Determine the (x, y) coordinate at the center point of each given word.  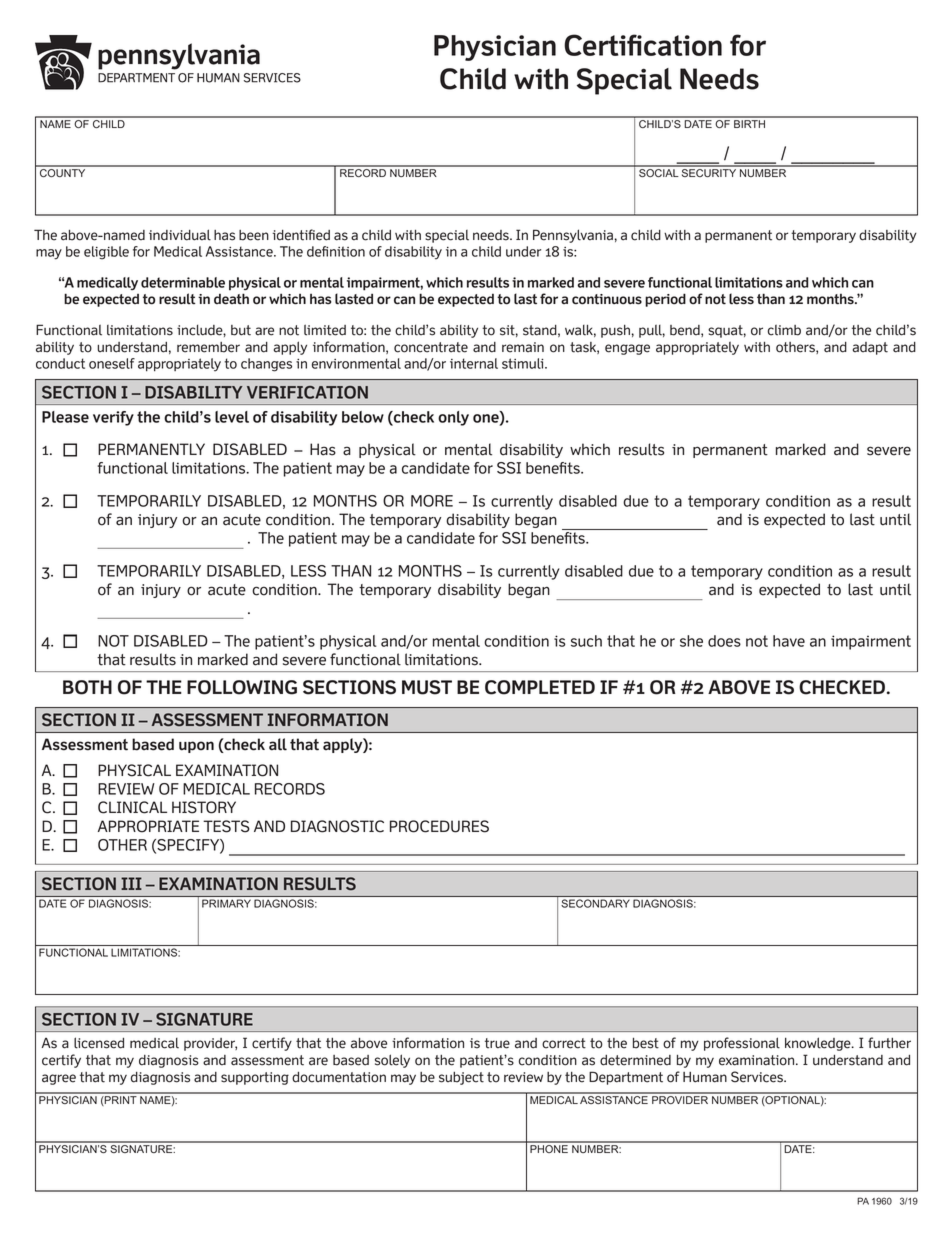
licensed (99, 1043)
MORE (432, 501)
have (789, 641)
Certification (643, 45)
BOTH (87, 687)
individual (180, 235)
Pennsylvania (573, 236)
